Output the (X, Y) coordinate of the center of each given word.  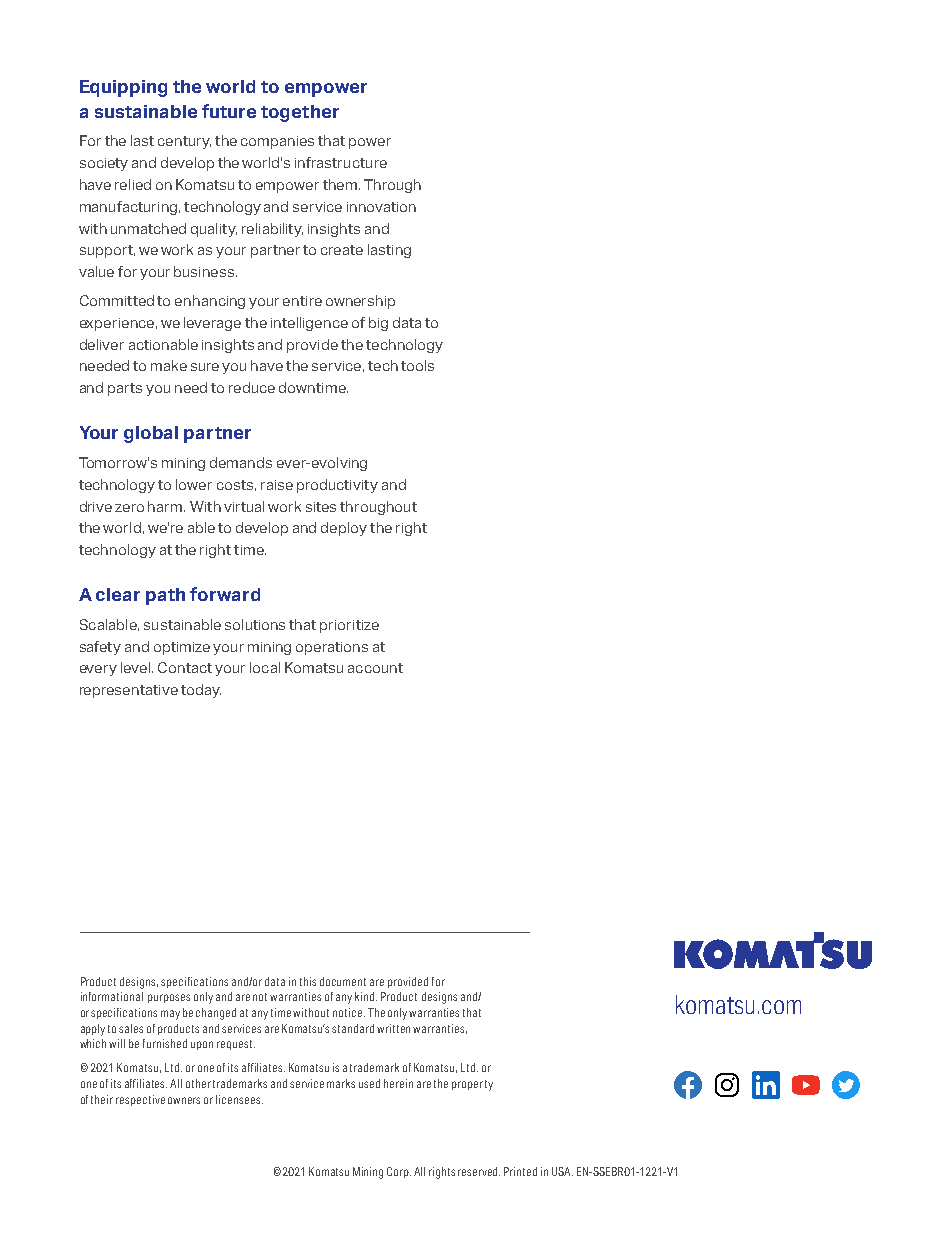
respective (140, 1100)
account (375, 668)
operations (332, 648)
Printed (520, 1171)
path (165, 596)
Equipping (123, 88)
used (369, 1083)
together (300, 113)
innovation (381, 207)
